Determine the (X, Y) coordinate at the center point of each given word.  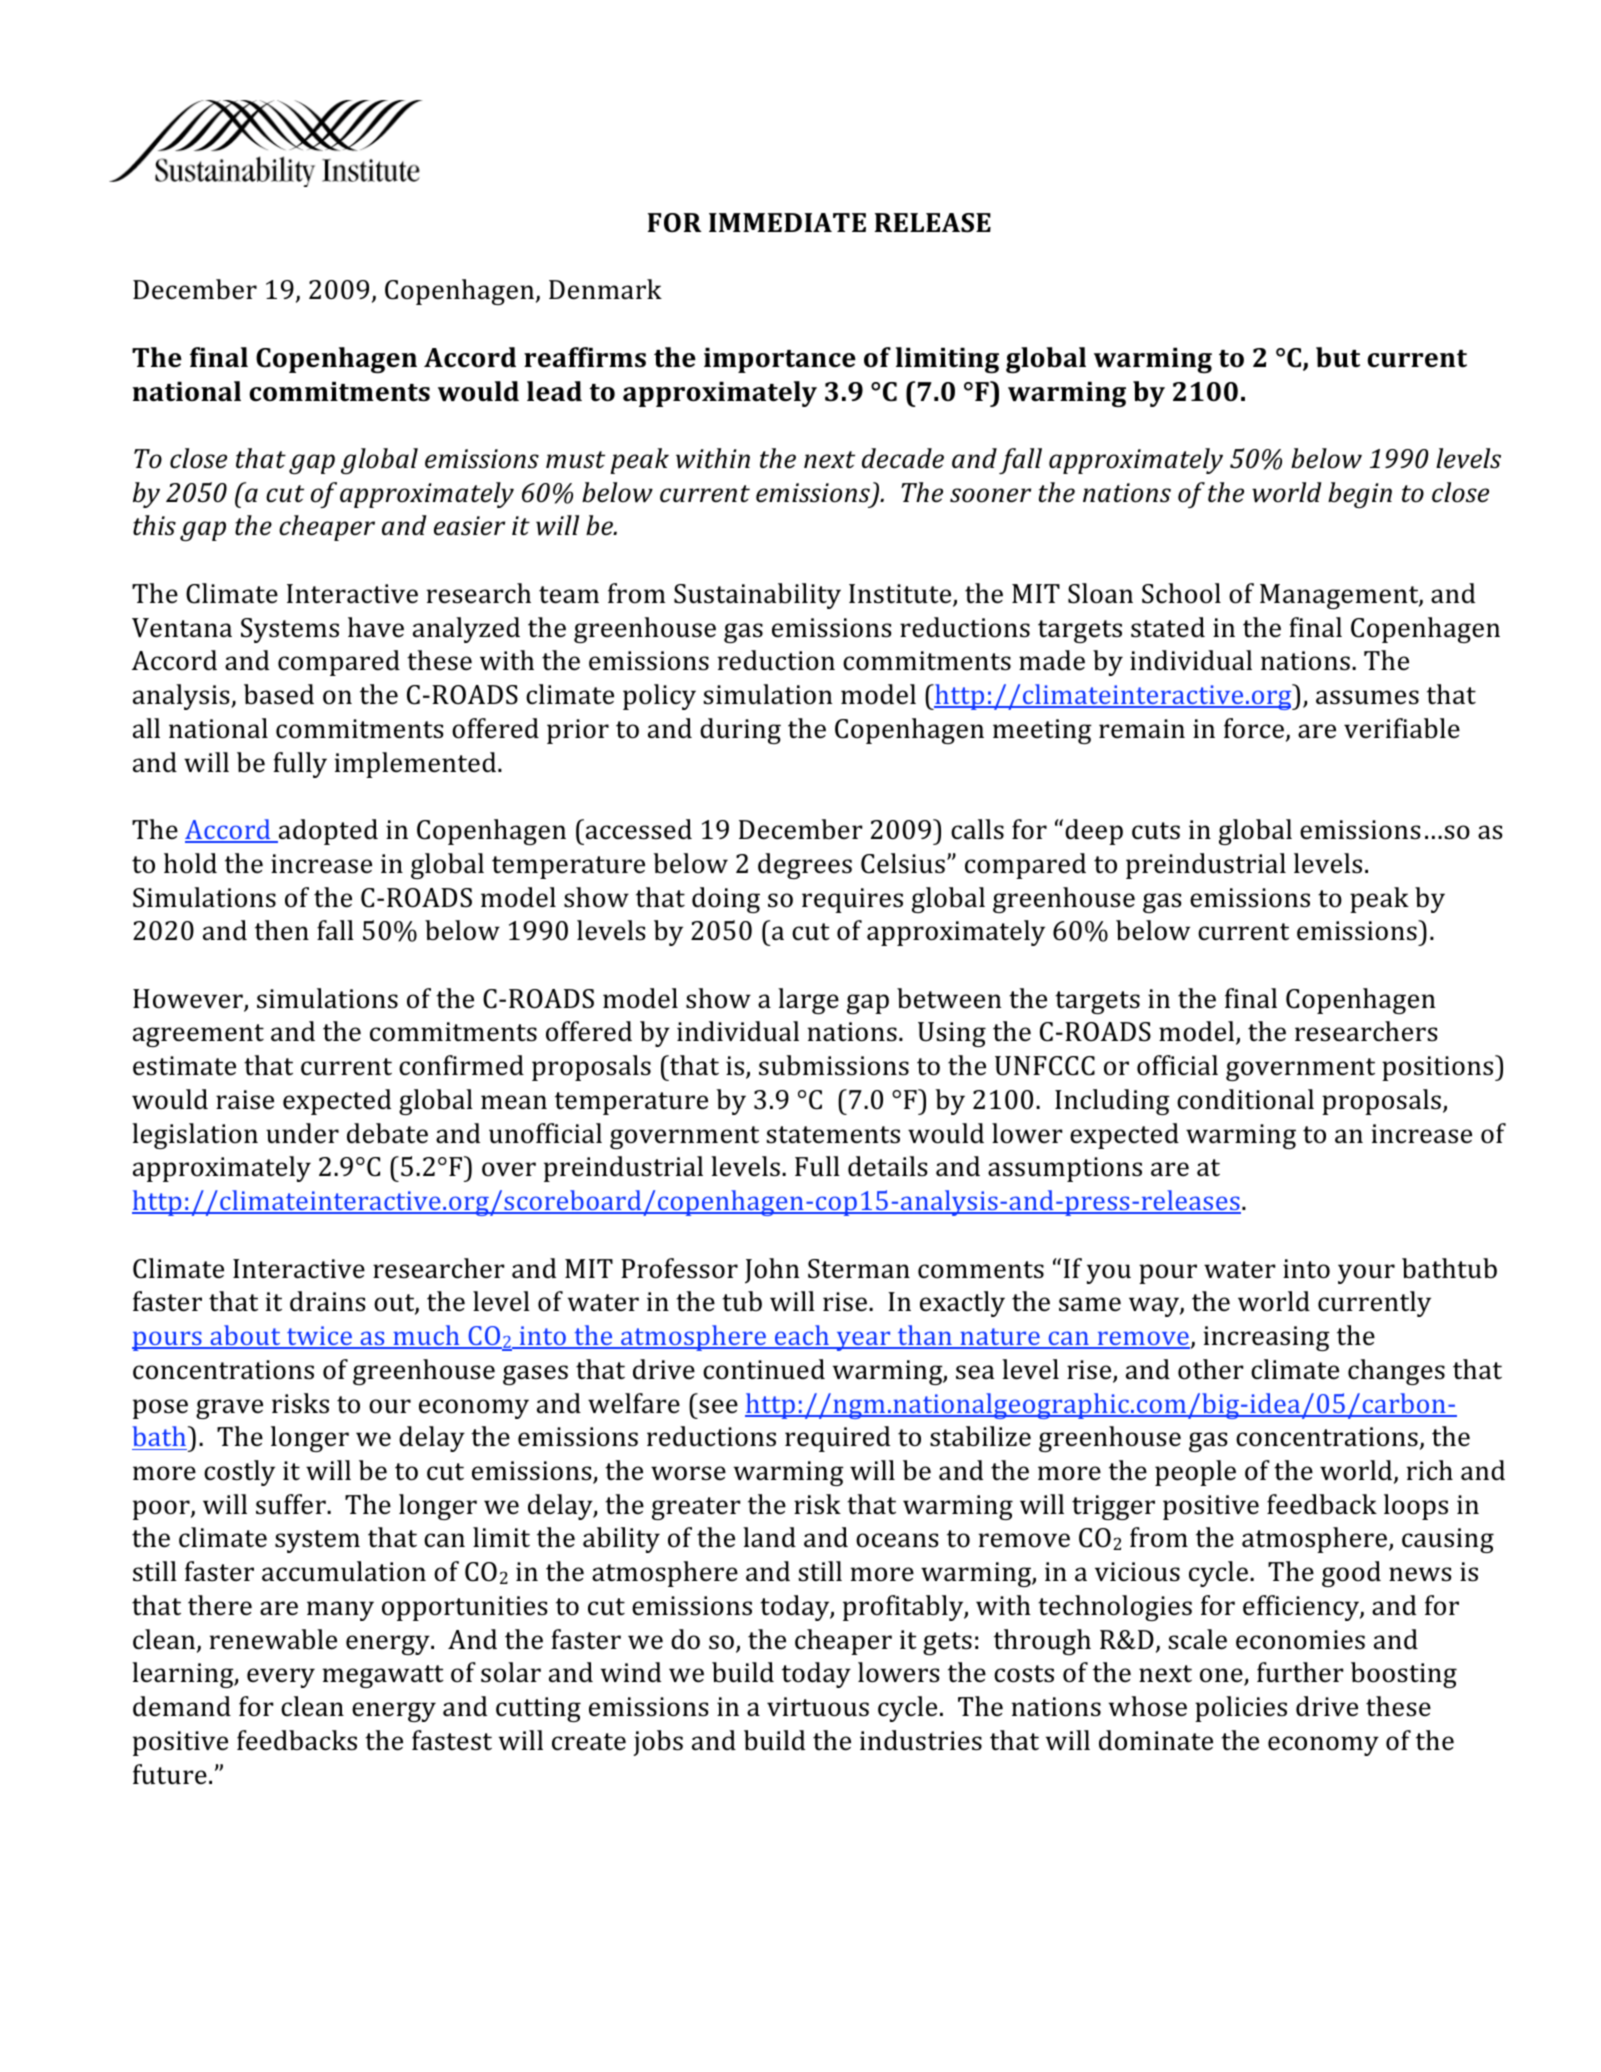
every (281, 1678)
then (282, 930)
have (376, 627)
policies (1241, 1709)
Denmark (605, 289)
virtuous (818, 1707)
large (808, 1001)
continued (764, 1369)
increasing (1266, 1338)
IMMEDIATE (787, 222)
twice (319, 1337)
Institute (901, 595)
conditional (1245, 1099)
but (1338, 357)
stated (1168, 627)
